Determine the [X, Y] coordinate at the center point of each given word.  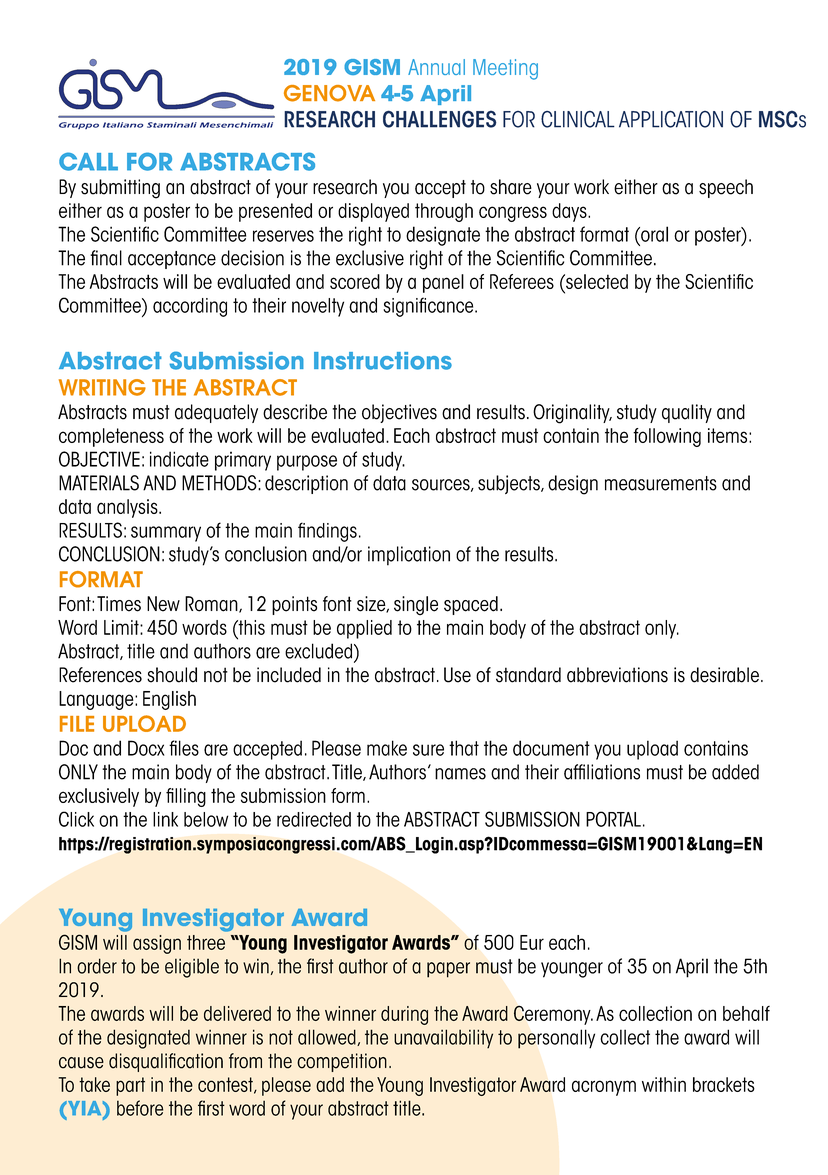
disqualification [166, 1062]
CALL [88, 161]
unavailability [443, 1038]
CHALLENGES [440, 119]
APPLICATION [671, 119]
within [664, 1084]
